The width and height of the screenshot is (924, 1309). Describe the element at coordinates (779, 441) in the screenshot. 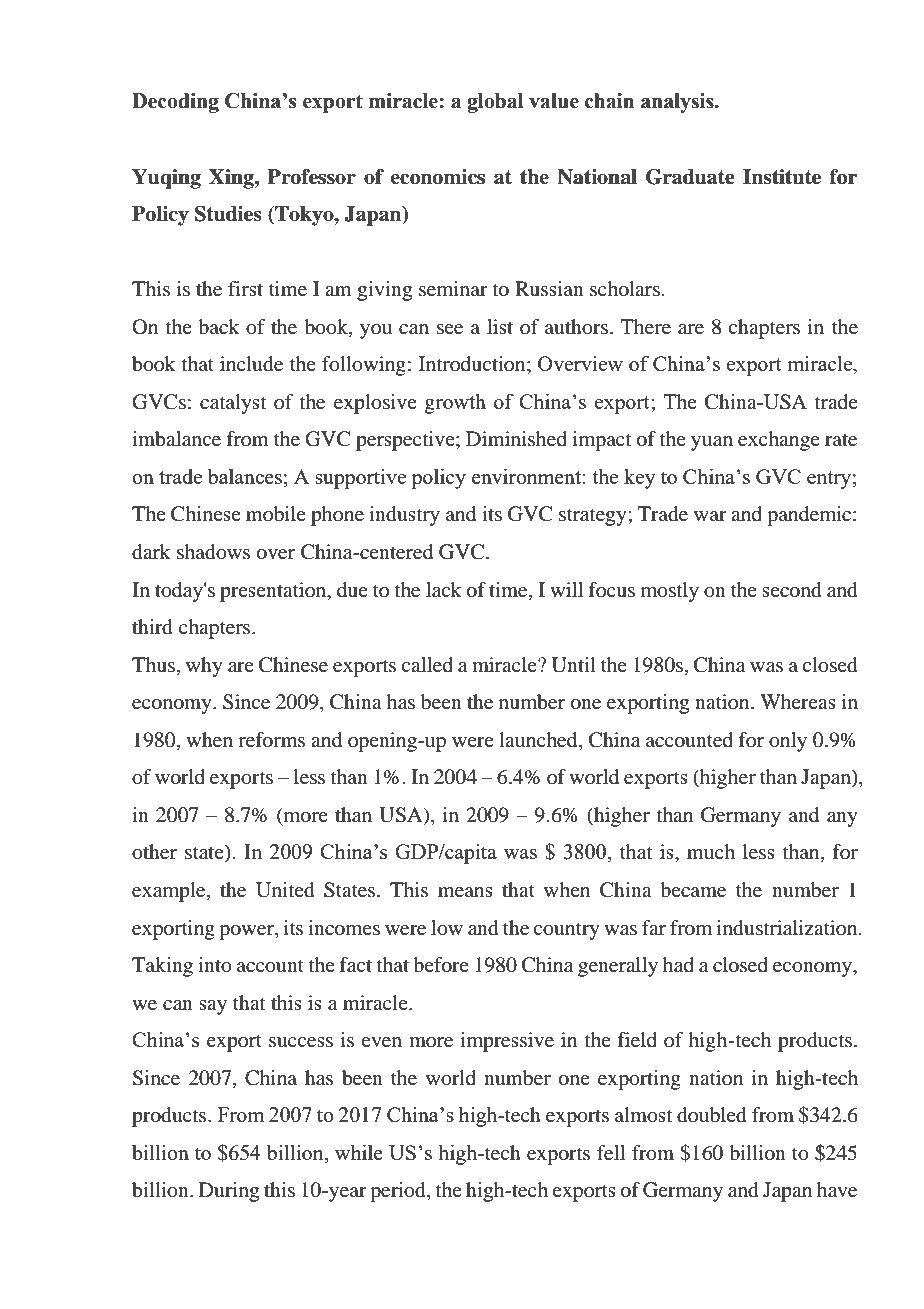

I see `exchange` at that location.
